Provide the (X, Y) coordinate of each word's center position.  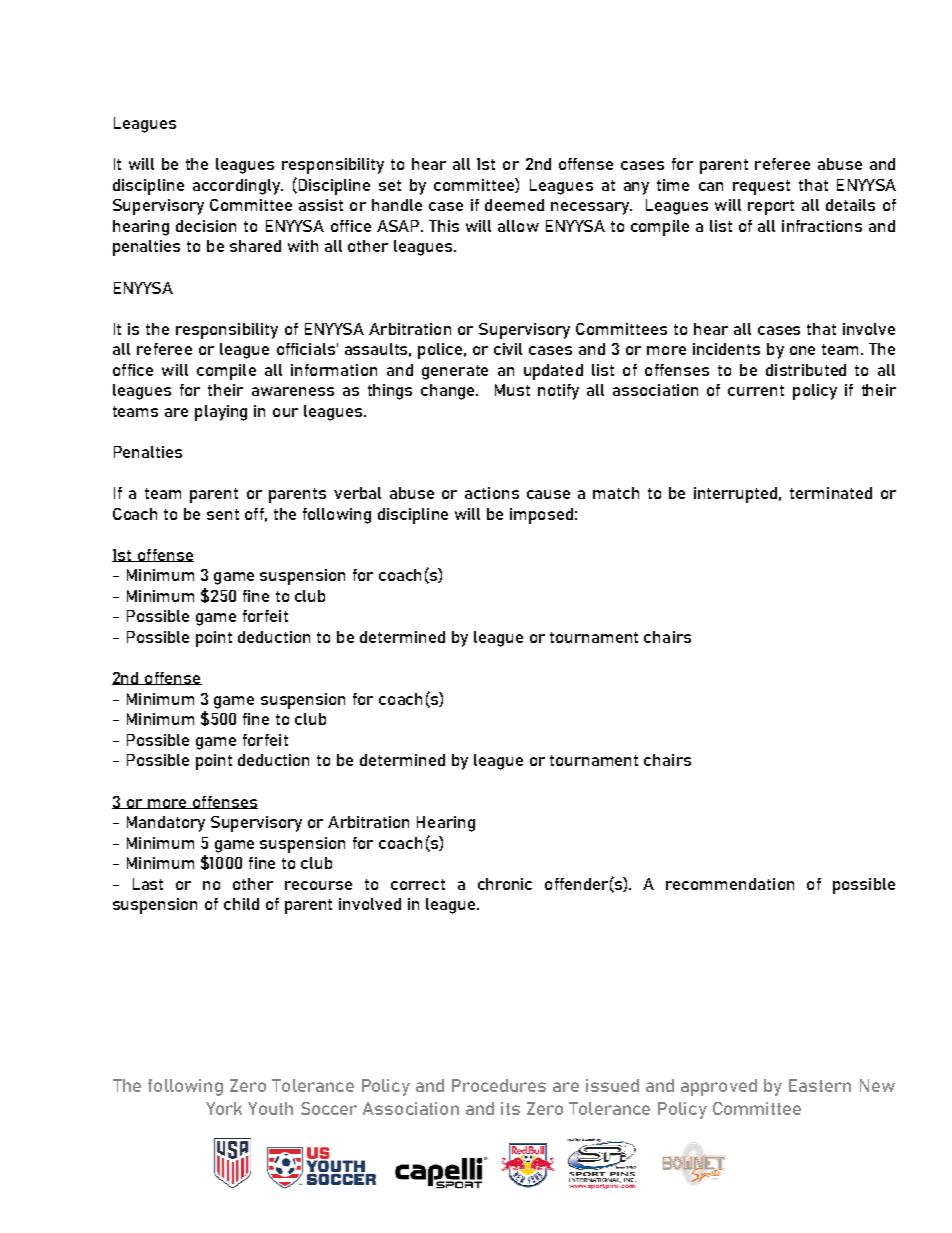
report (771, 207)
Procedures (499, 1085)
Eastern (820, 1085)
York (224, 1108)
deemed (514, 205)
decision (206, 226)
